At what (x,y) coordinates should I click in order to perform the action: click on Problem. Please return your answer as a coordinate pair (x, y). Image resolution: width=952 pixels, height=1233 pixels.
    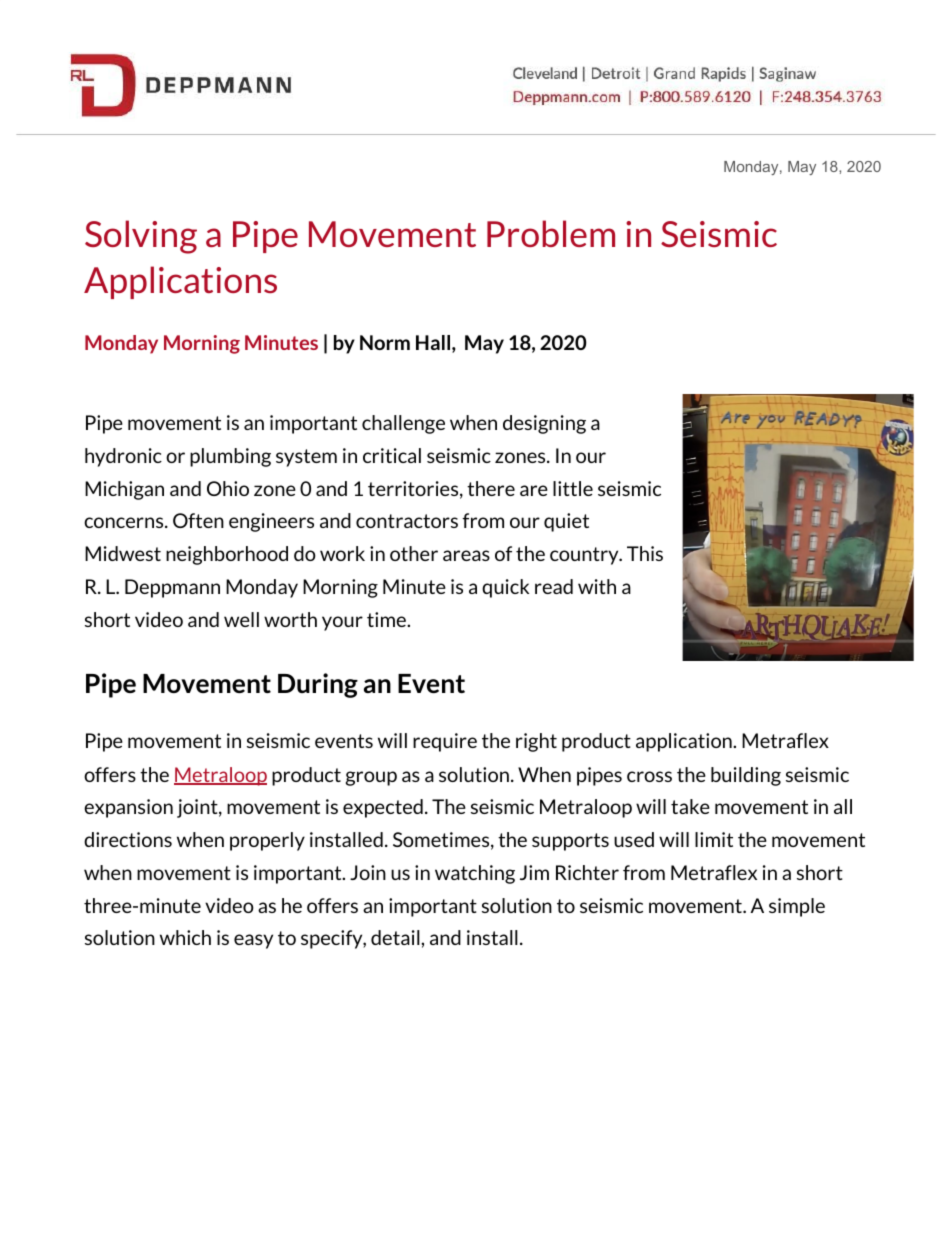
    Looking at the image, I should click on (551, 233).
